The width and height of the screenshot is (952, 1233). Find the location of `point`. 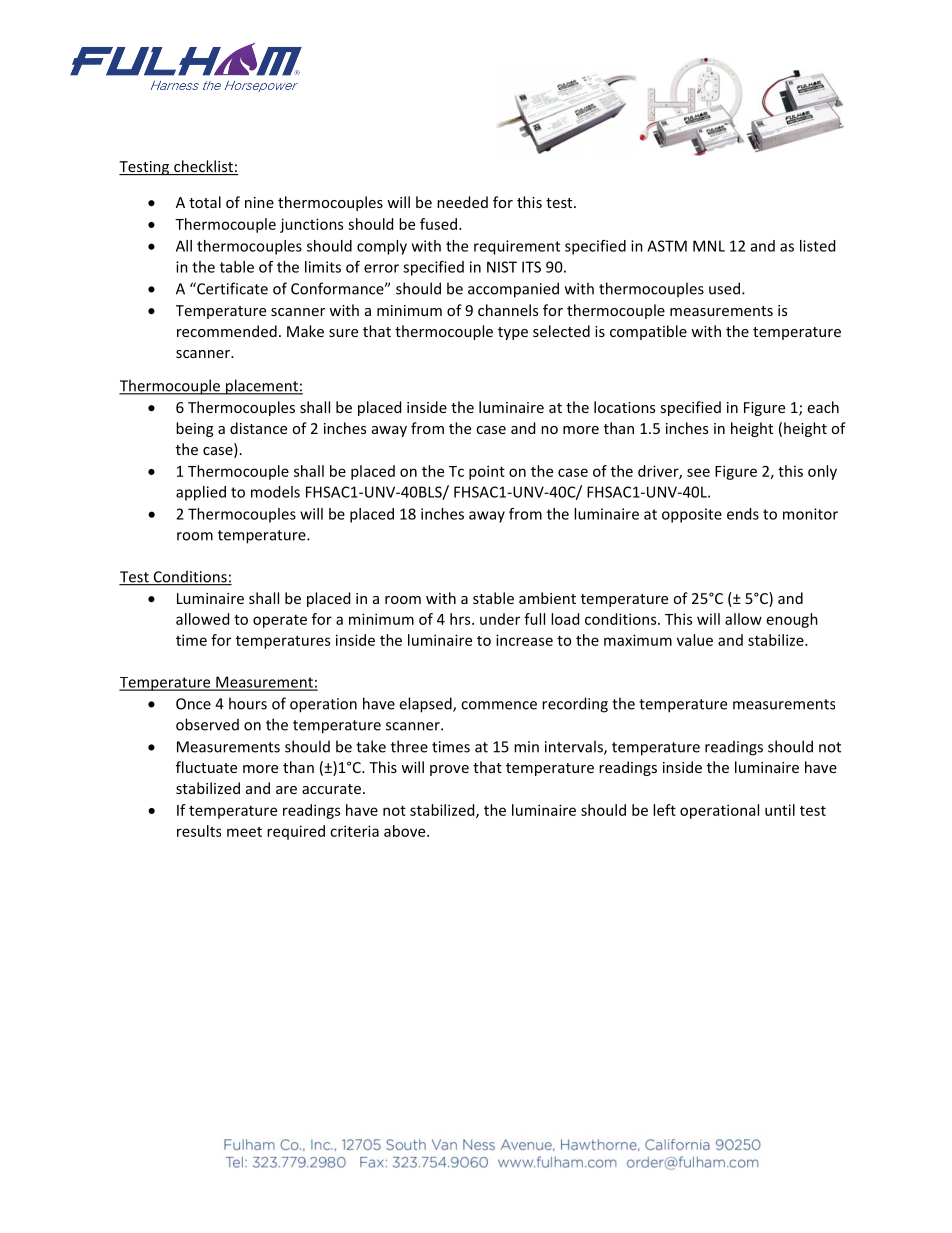

point is located at coordinates (487, 472).
